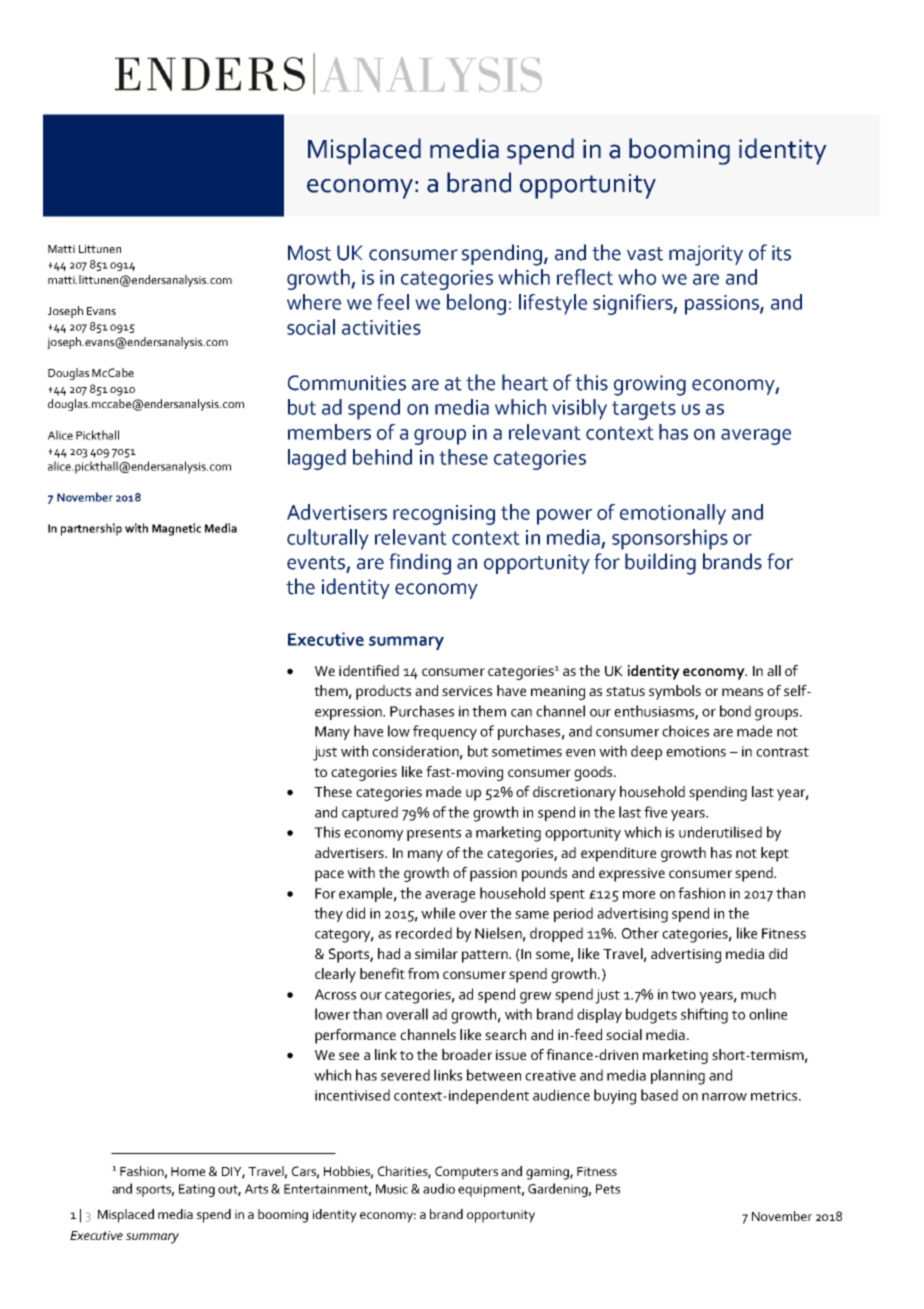  What do you see at coordinates (706, 255) in the screenshot?
I see `majority` at bounding box center [706, 255].
